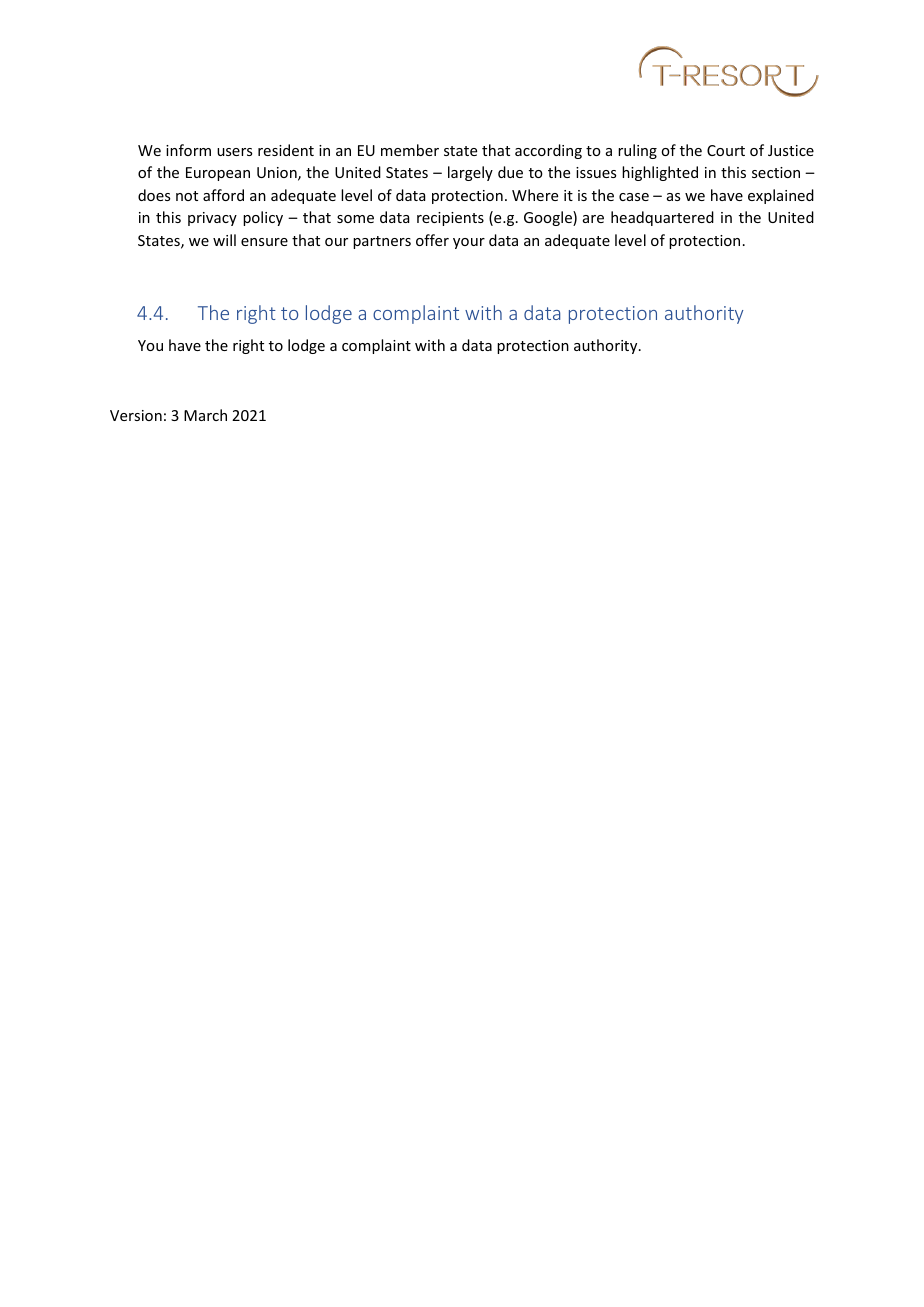  What do you see at coordinates (205, 415) in the image?
I see `March` at bounding box center [205, 415].
